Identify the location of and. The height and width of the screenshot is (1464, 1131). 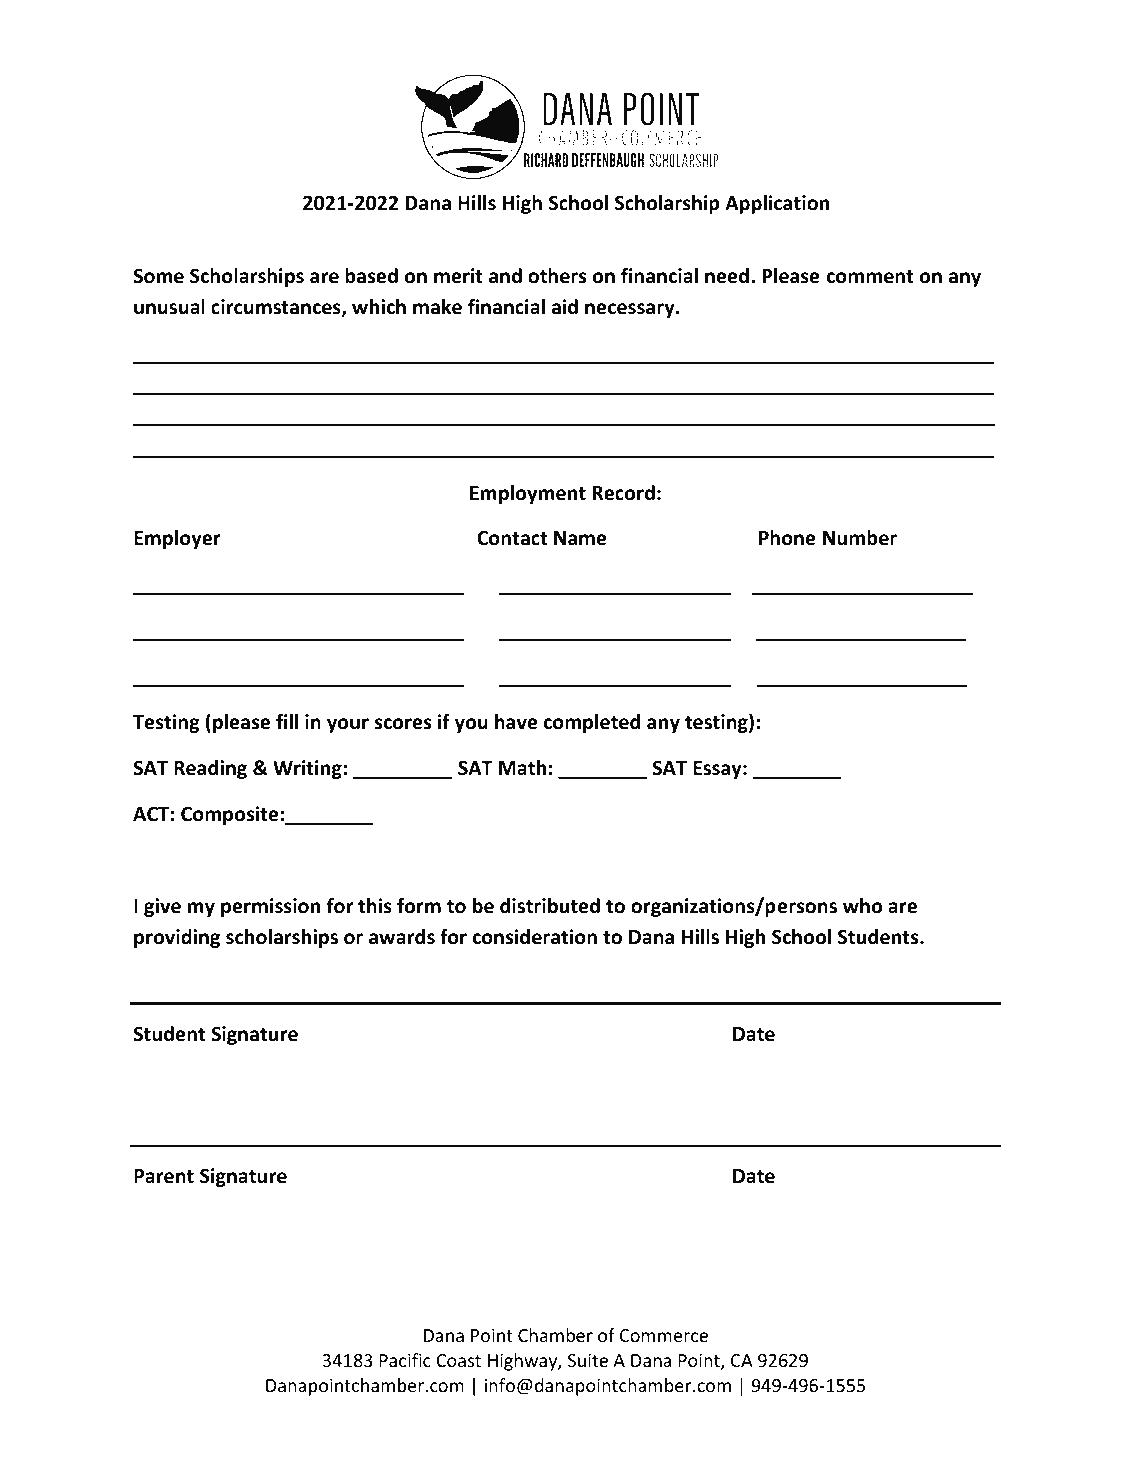
(505, 276).
